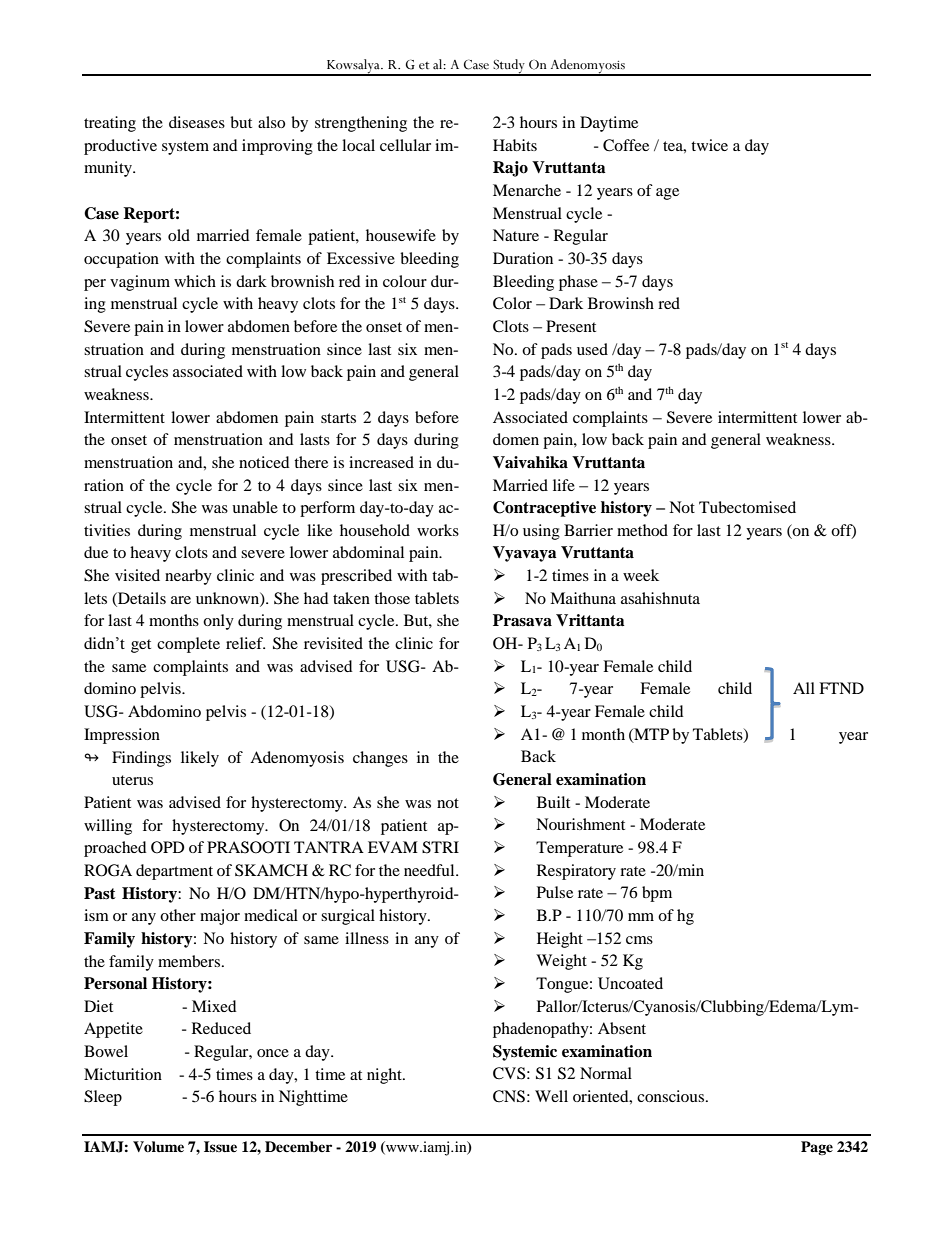 This screenshot has width=952, height=1233. I want to click on bpm, so click(657, 894).
